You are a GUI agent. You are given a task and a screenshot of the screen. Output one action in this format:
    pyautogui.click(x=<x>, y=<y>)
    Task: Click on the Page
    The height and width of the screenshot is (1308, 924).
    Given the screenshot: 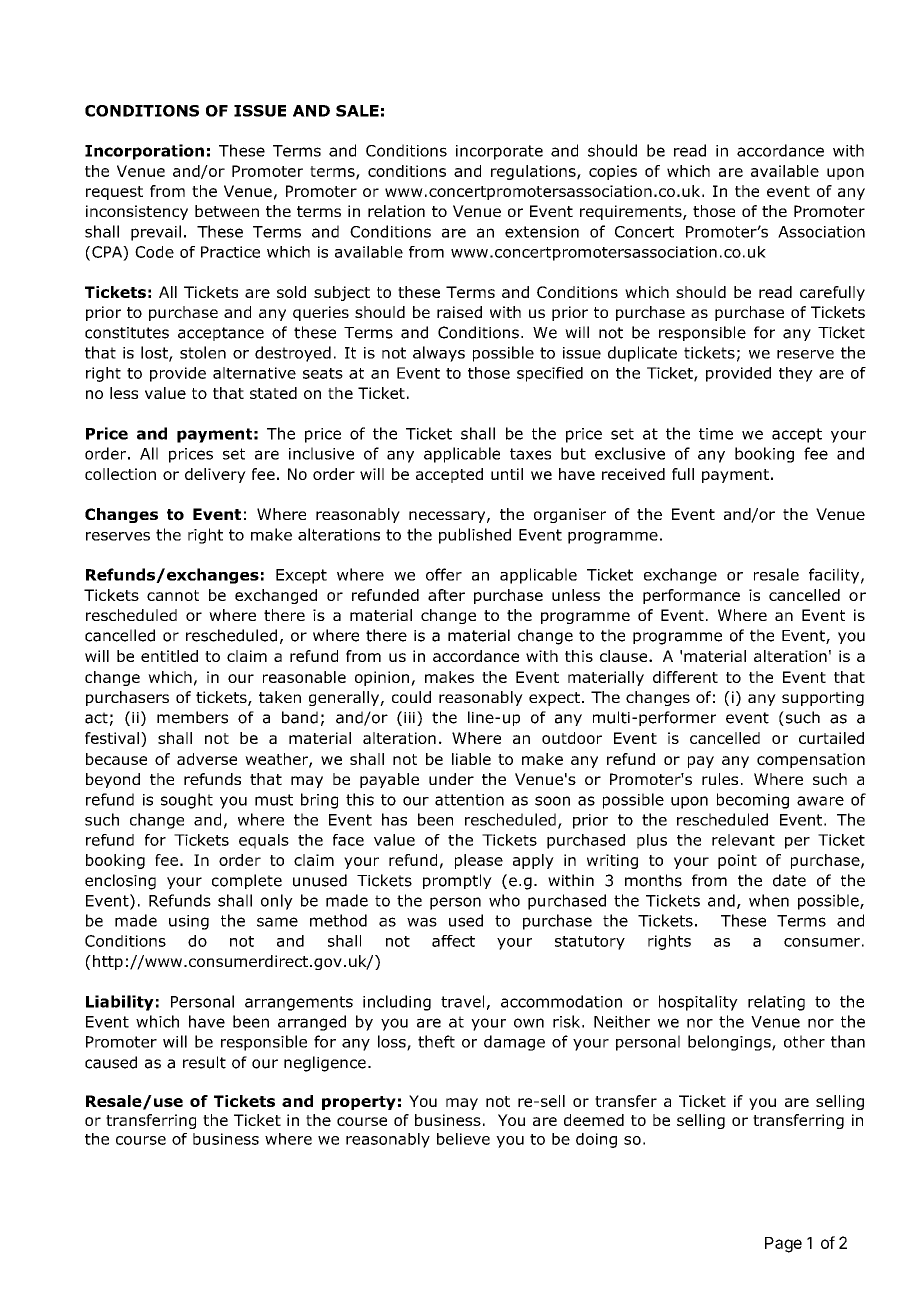 What is the action you would take?
    pyautogui.click(x=783, y=1245)
